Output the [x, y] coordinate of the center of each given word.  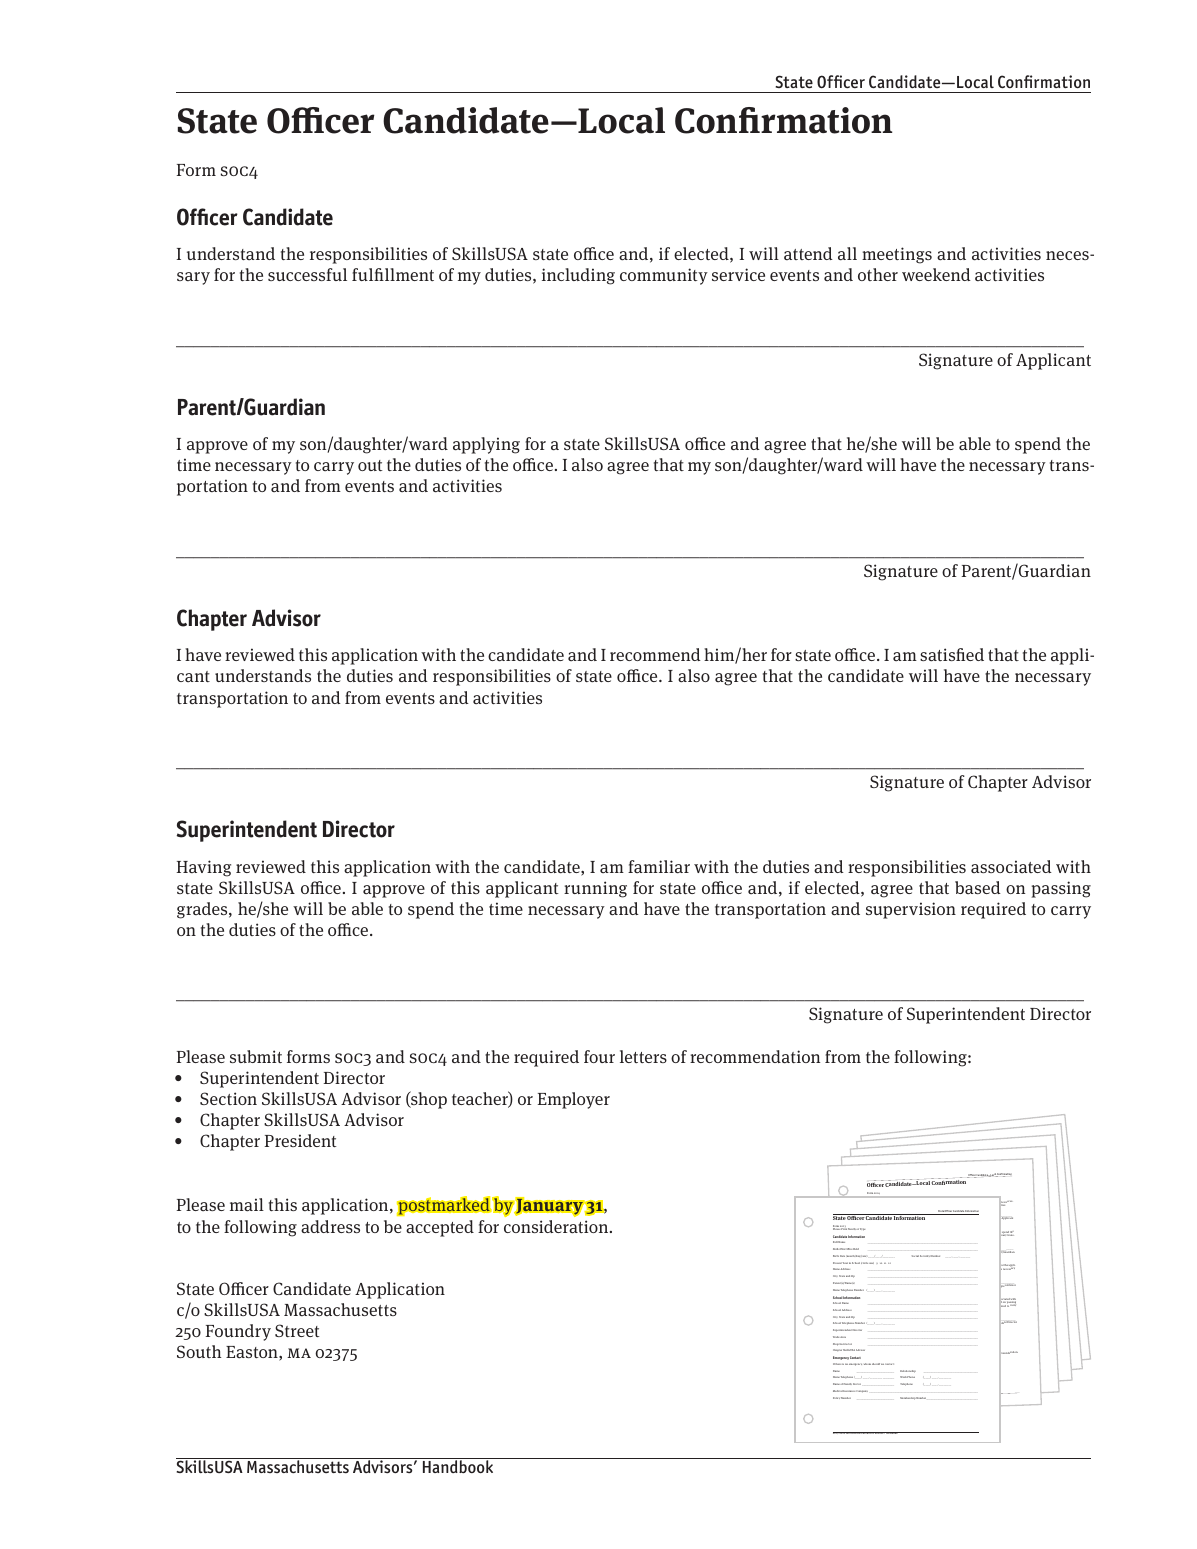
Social [915, 1256]
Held [856, 1249]
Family [847, 1384]
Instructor [845, 1344]
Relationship [908, 1371]
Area [843, 1337]
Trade [837, 1337]
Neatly [852, 1229]
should [877, 1364]
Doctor [857, 1384]
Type [862, 1229]
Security [925, 1256]
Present [837, 1263]
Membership [908, 1398]
